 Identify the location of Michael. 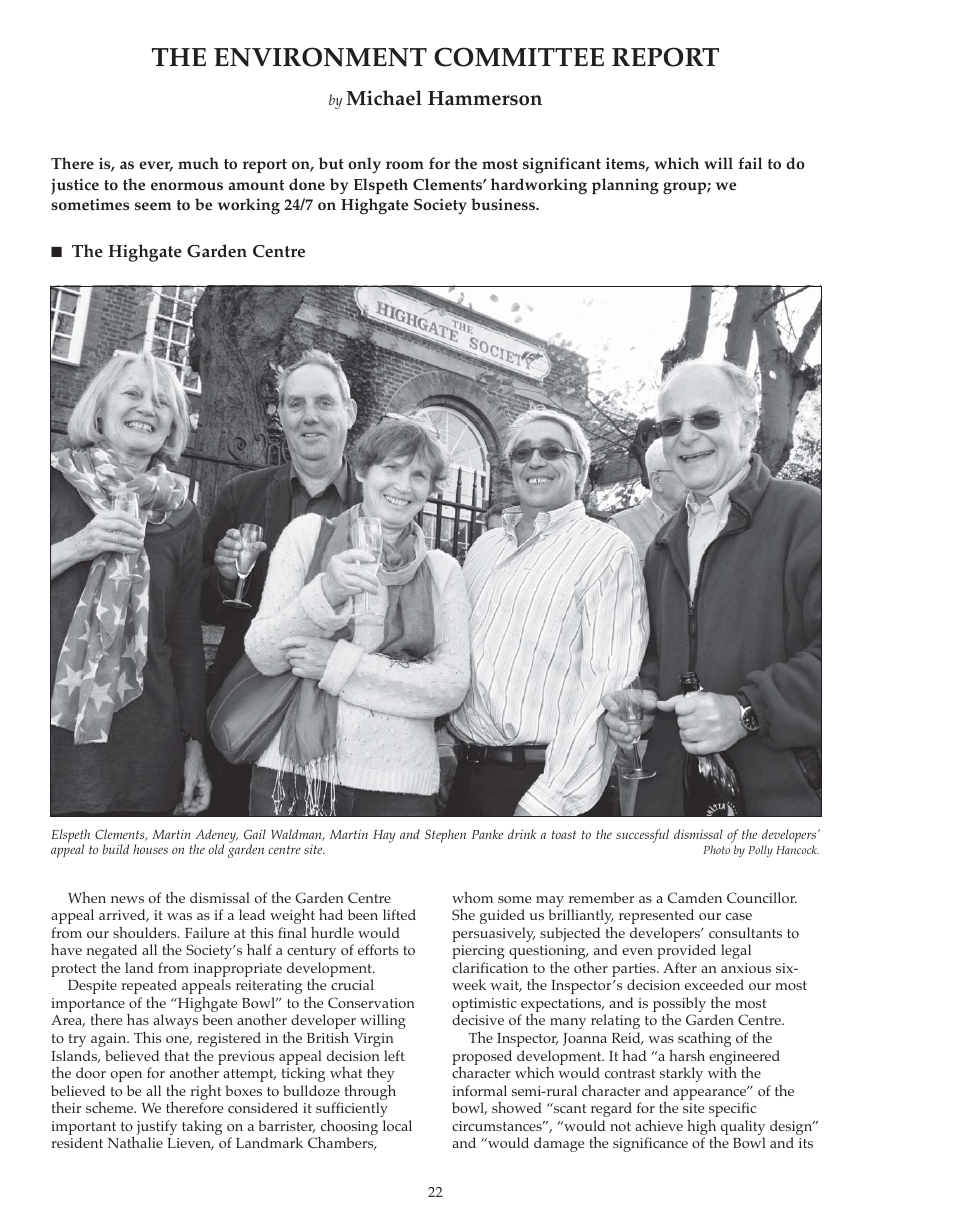
(384, 98).
